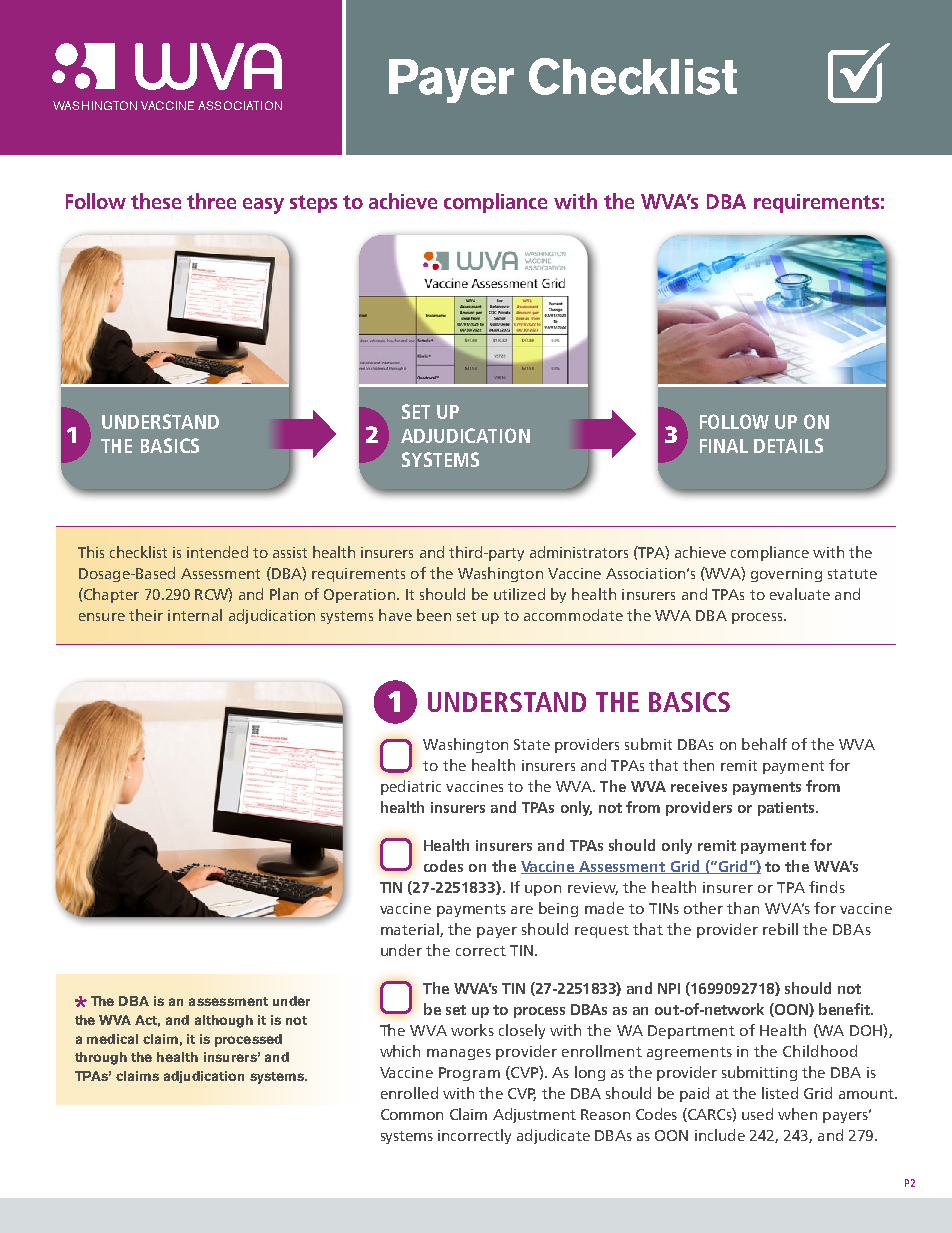 Image resolution: width=952 pixels, height=1233 pixels. I want to click on governing, so click(786, 575).
